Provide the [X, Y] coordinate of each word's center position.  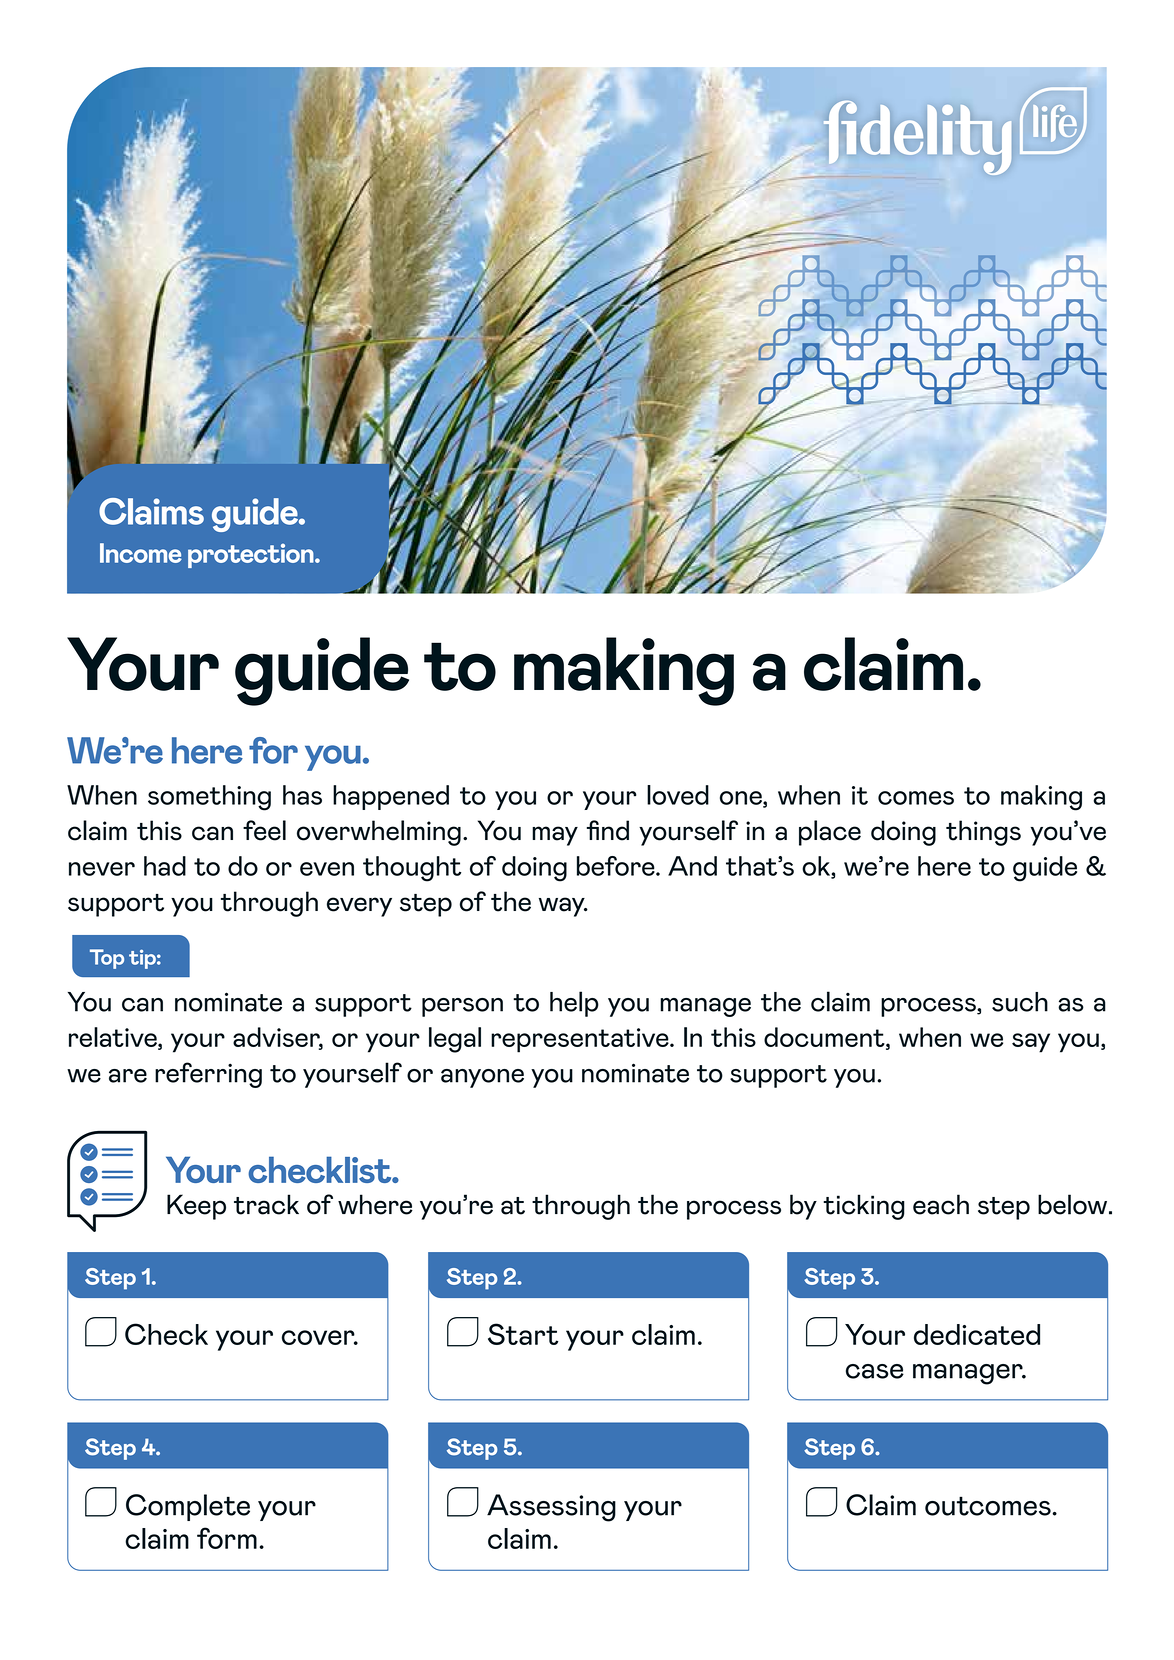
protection [252, 556]
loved [678, 795]
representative [581, 1040]
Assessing [551, 1508]
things [983, 833]
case [875, 1371]
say [1031, 1043]
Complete [188, 1507]
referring [208, 1075]
